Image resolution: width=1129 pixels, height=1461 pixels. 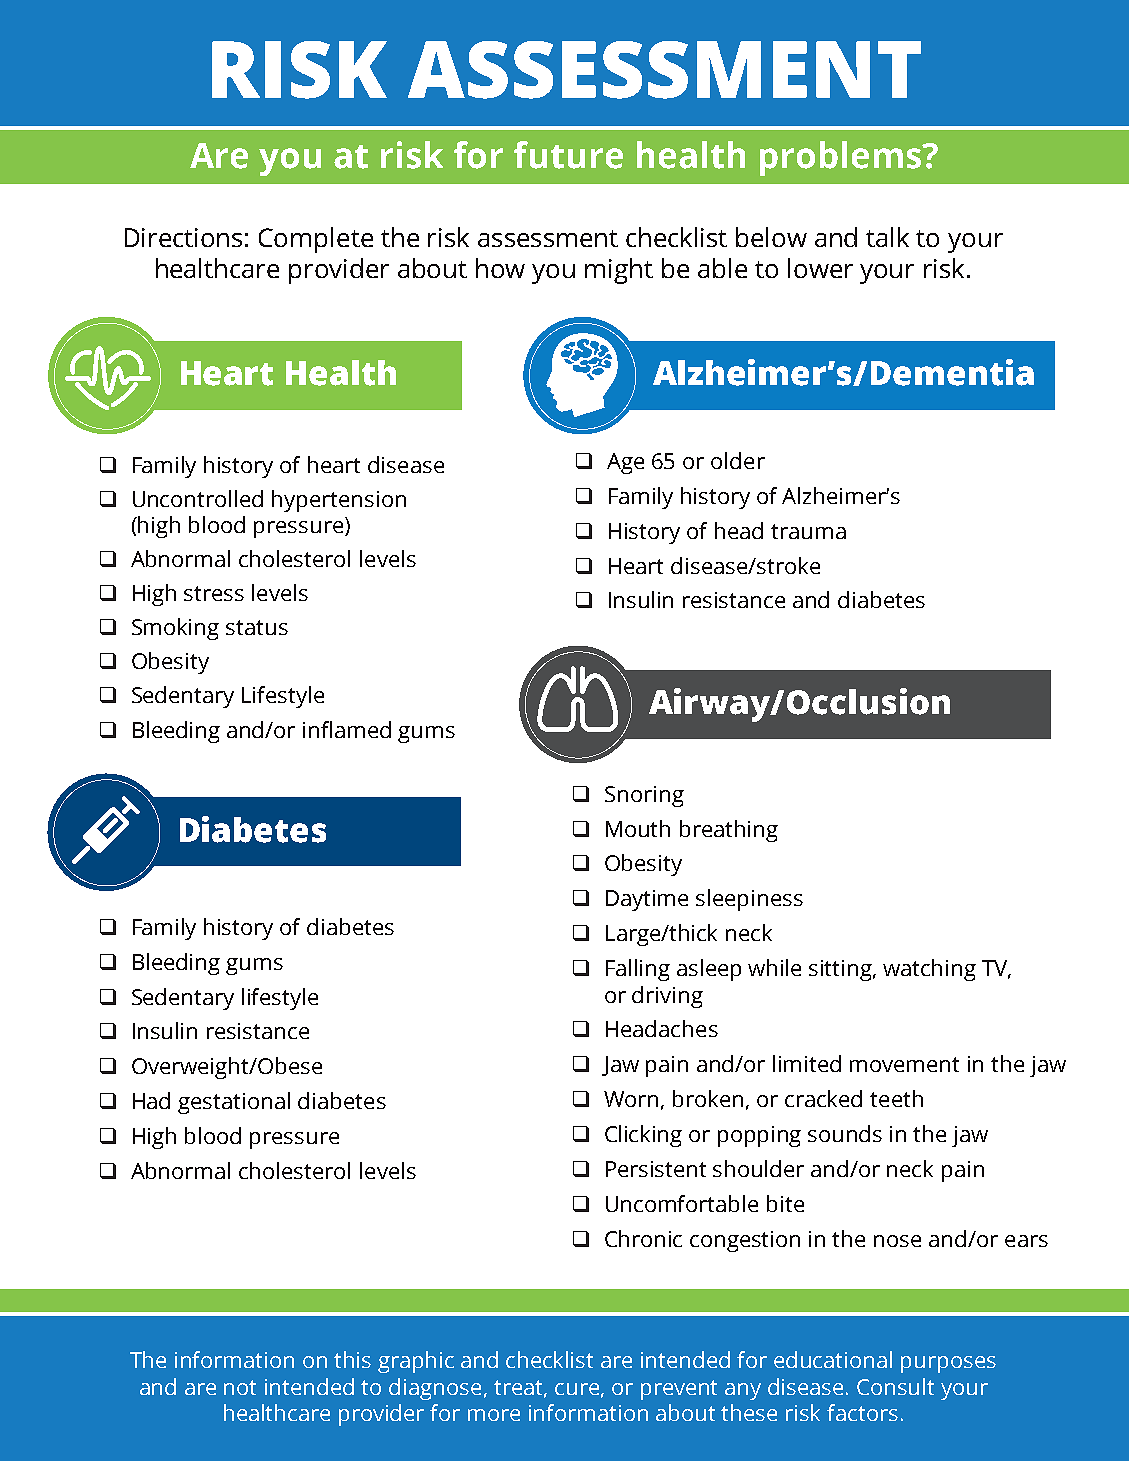 What do you see at coordinates (568, 155) in the image?
I see `future` at bounding box center [568, 155].
